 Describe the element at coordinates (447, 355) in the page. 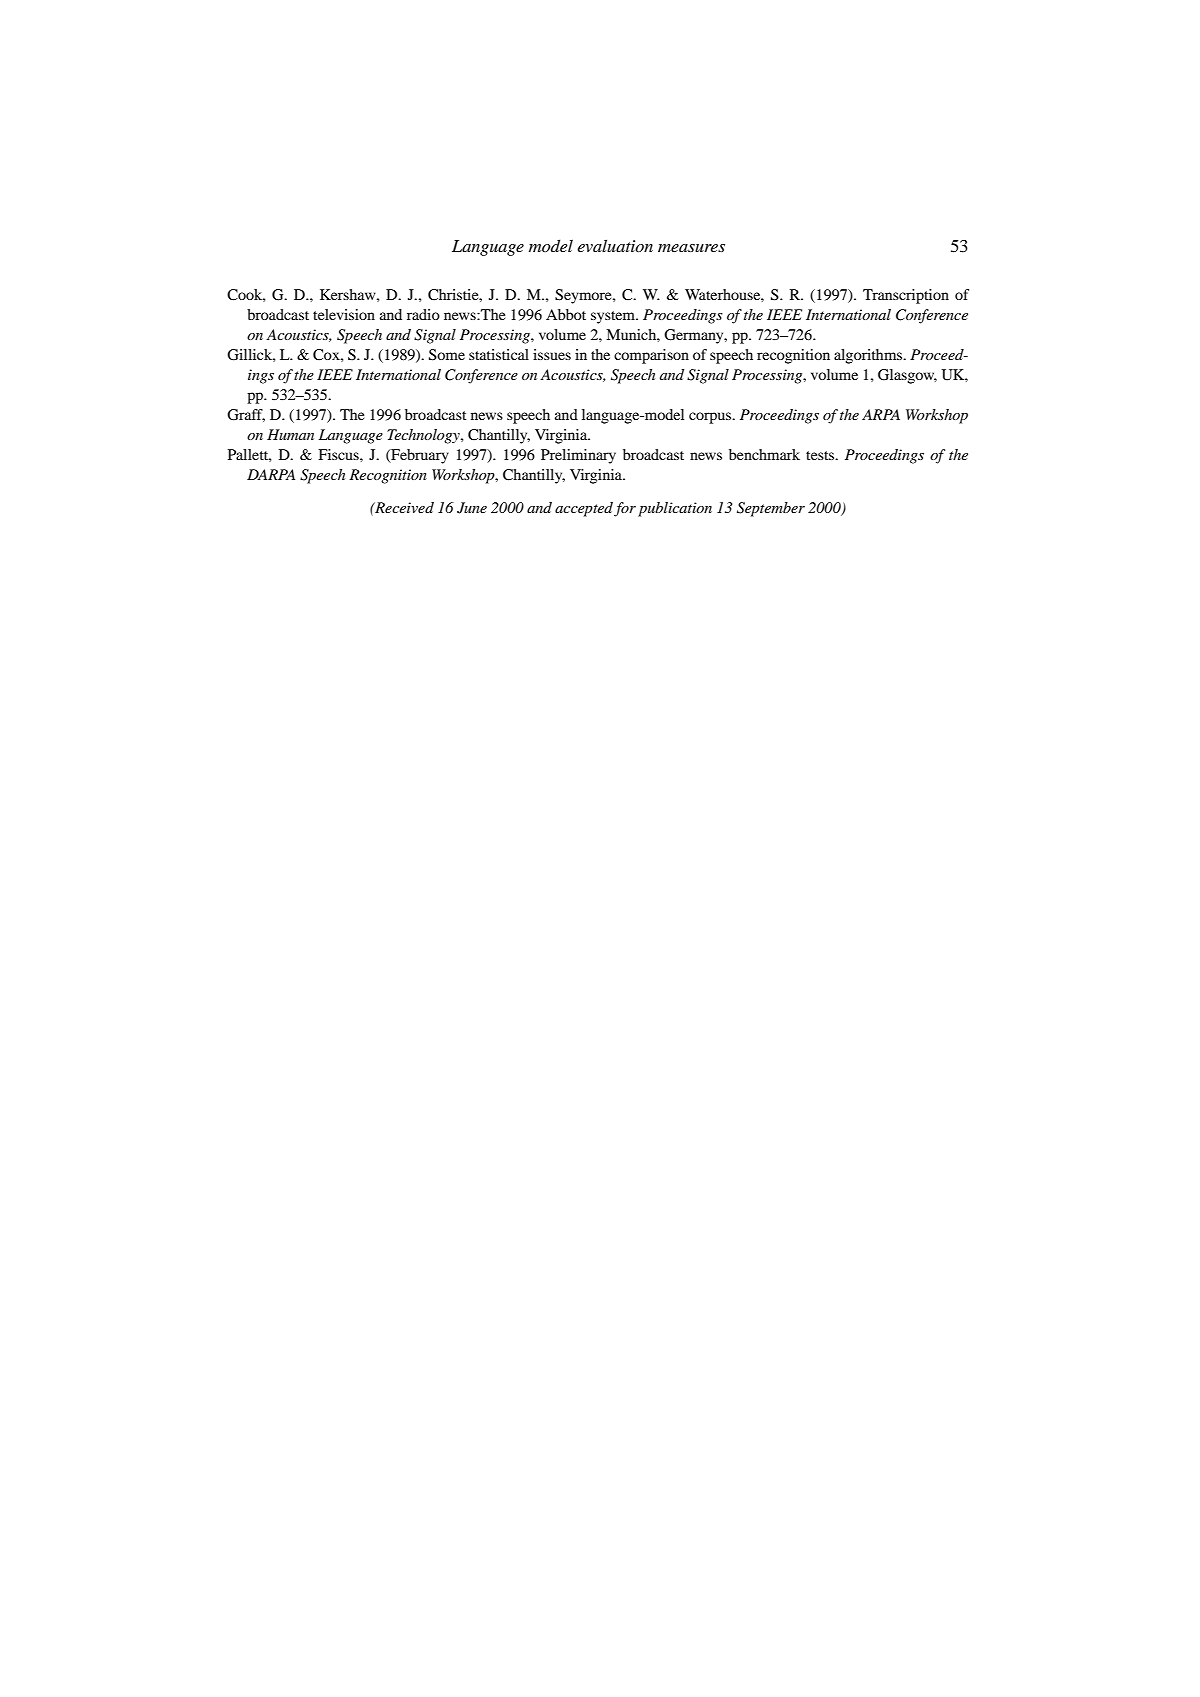

I see `Some` at that location.
